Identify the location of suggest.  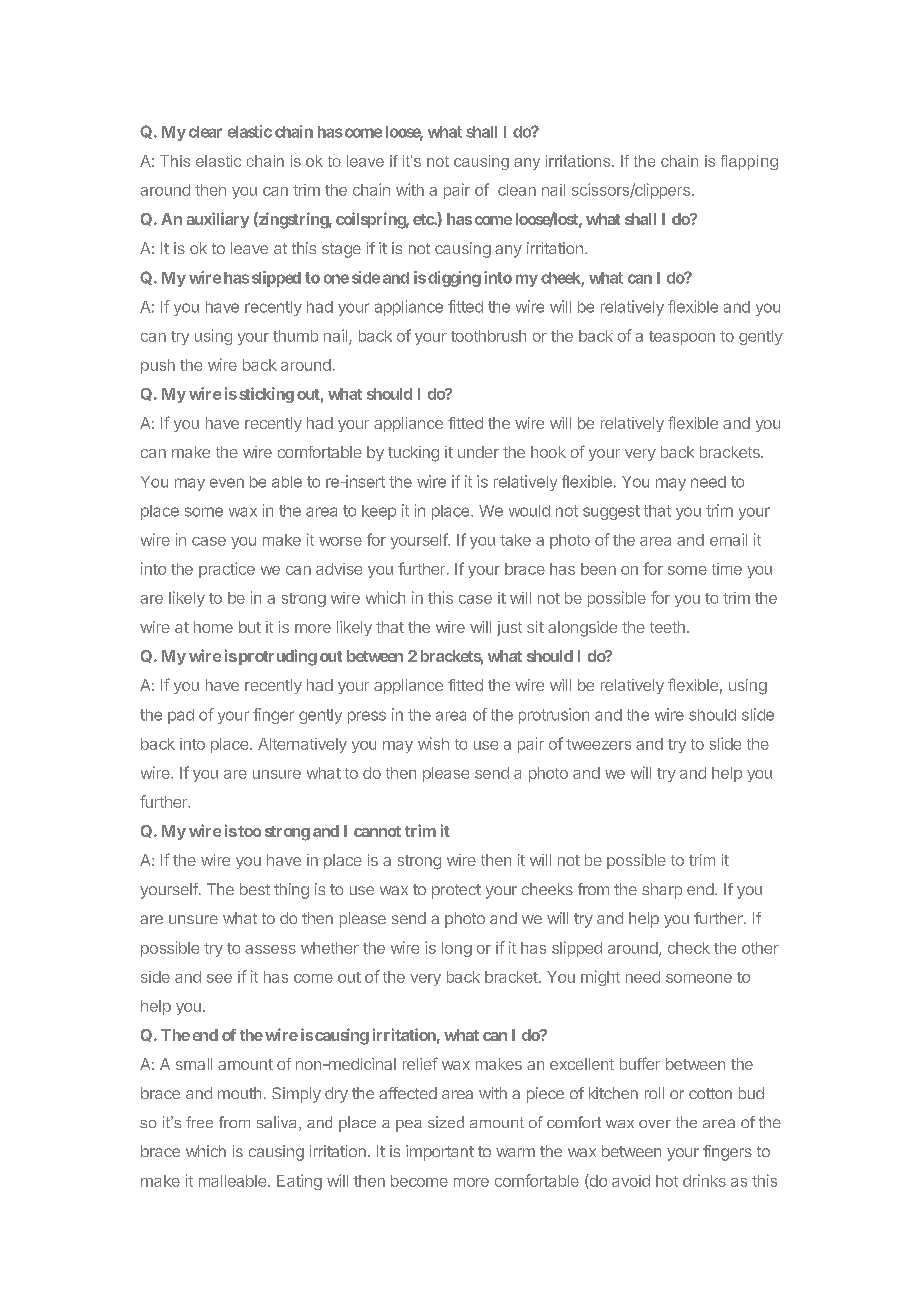
(611, 512).
